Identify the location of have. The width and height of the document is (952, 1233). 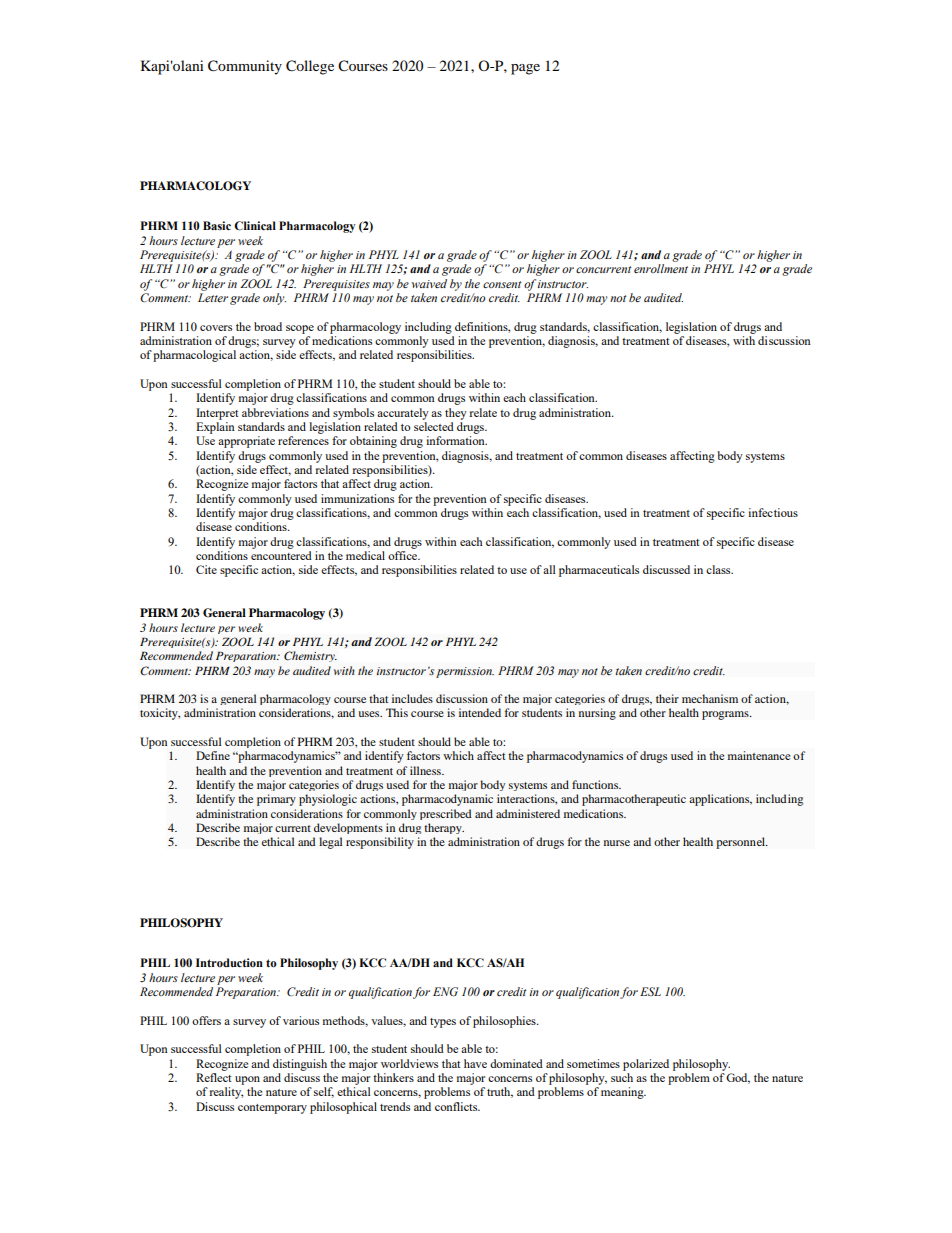
(475, 1063).
